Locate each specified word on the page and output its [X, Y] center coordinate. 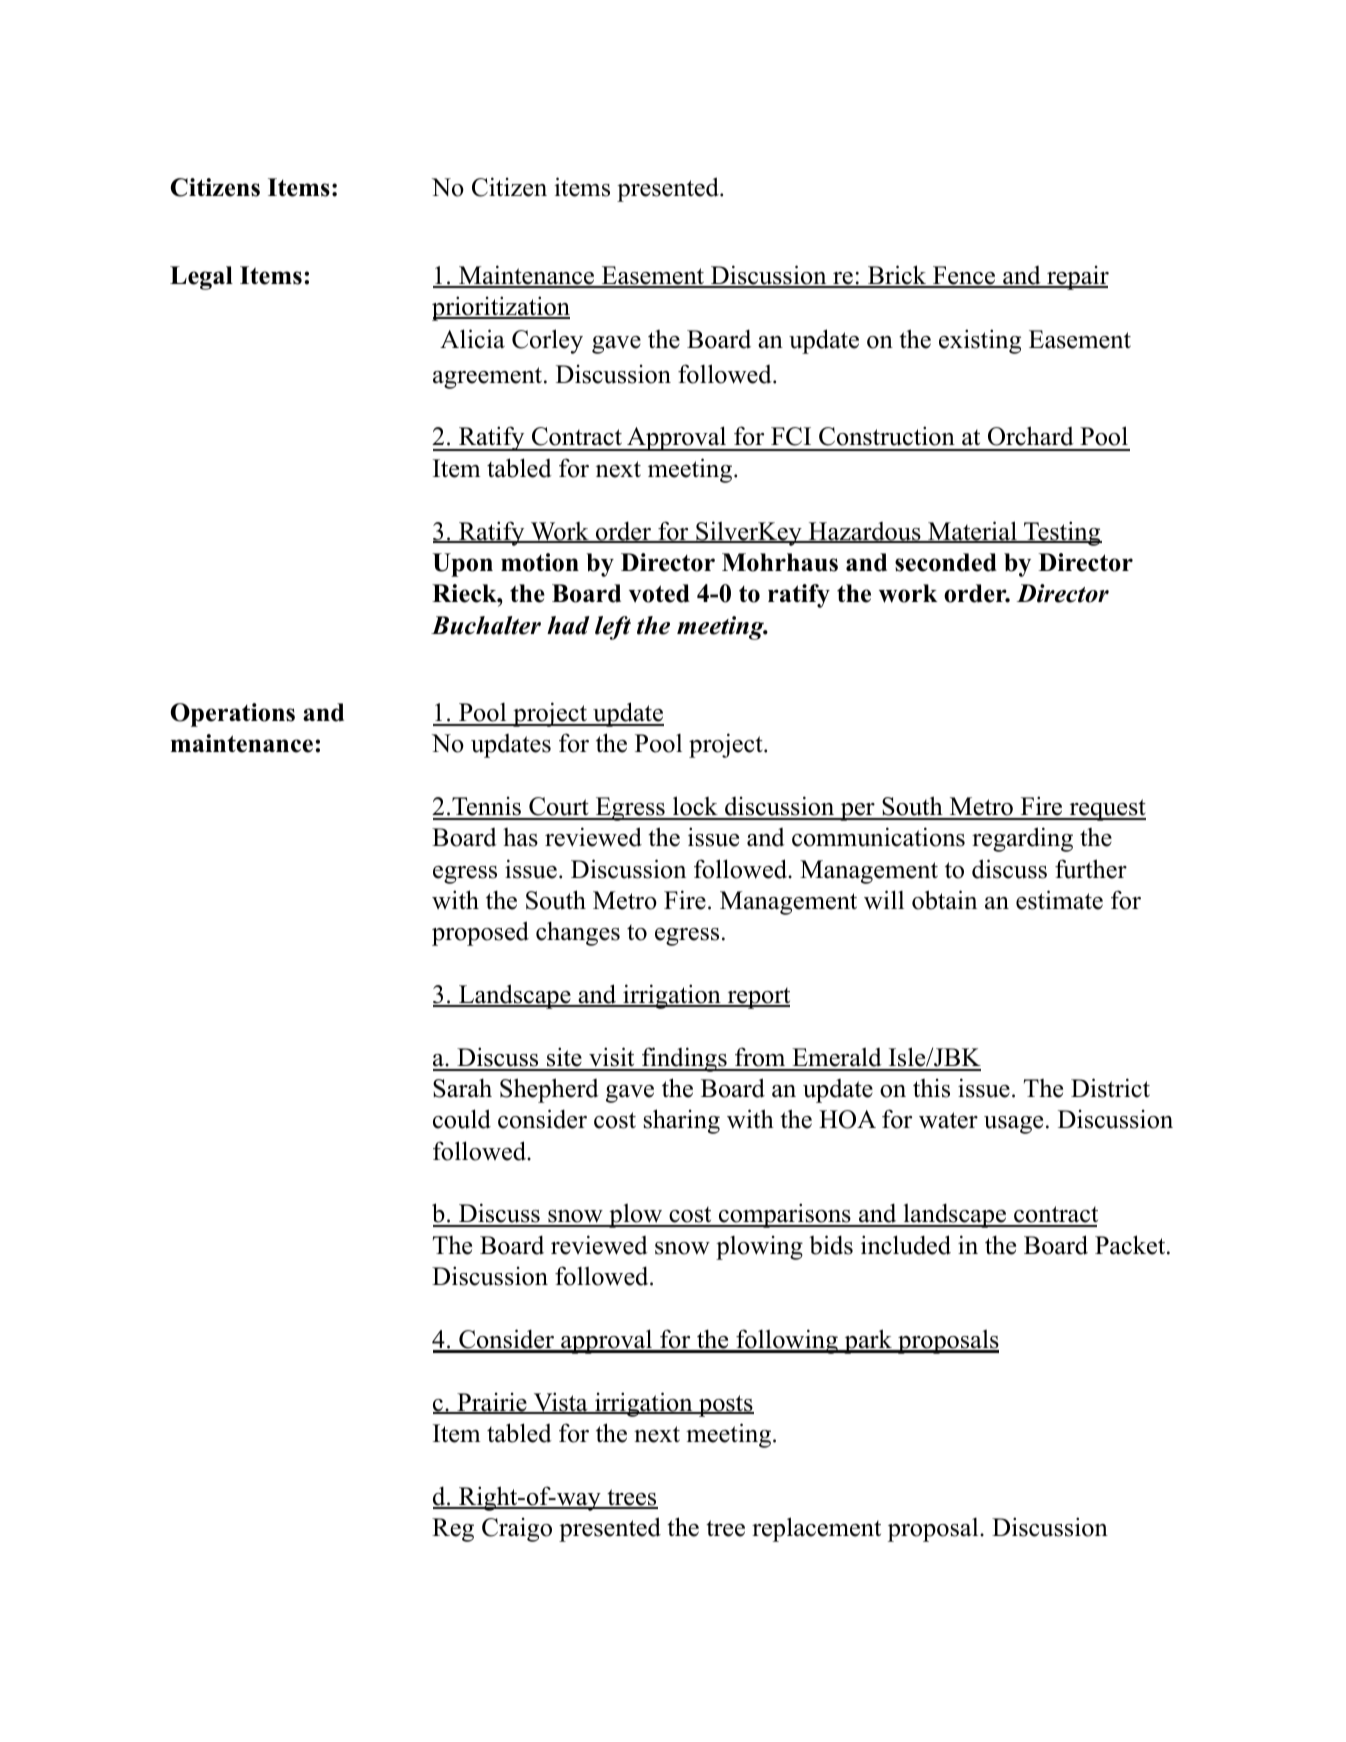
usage [1013, 1125]
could [462, 1119]
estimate [1059, 900]
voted [659, 593]
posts [725, 1406]
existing [980, 341]
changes [578, 933]
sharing [682, 1121]
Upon [463, 565]
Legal [201, 278]
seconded [946, 562]
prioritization [501, 308]
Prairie [492, 1403]
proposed [480, 933]
